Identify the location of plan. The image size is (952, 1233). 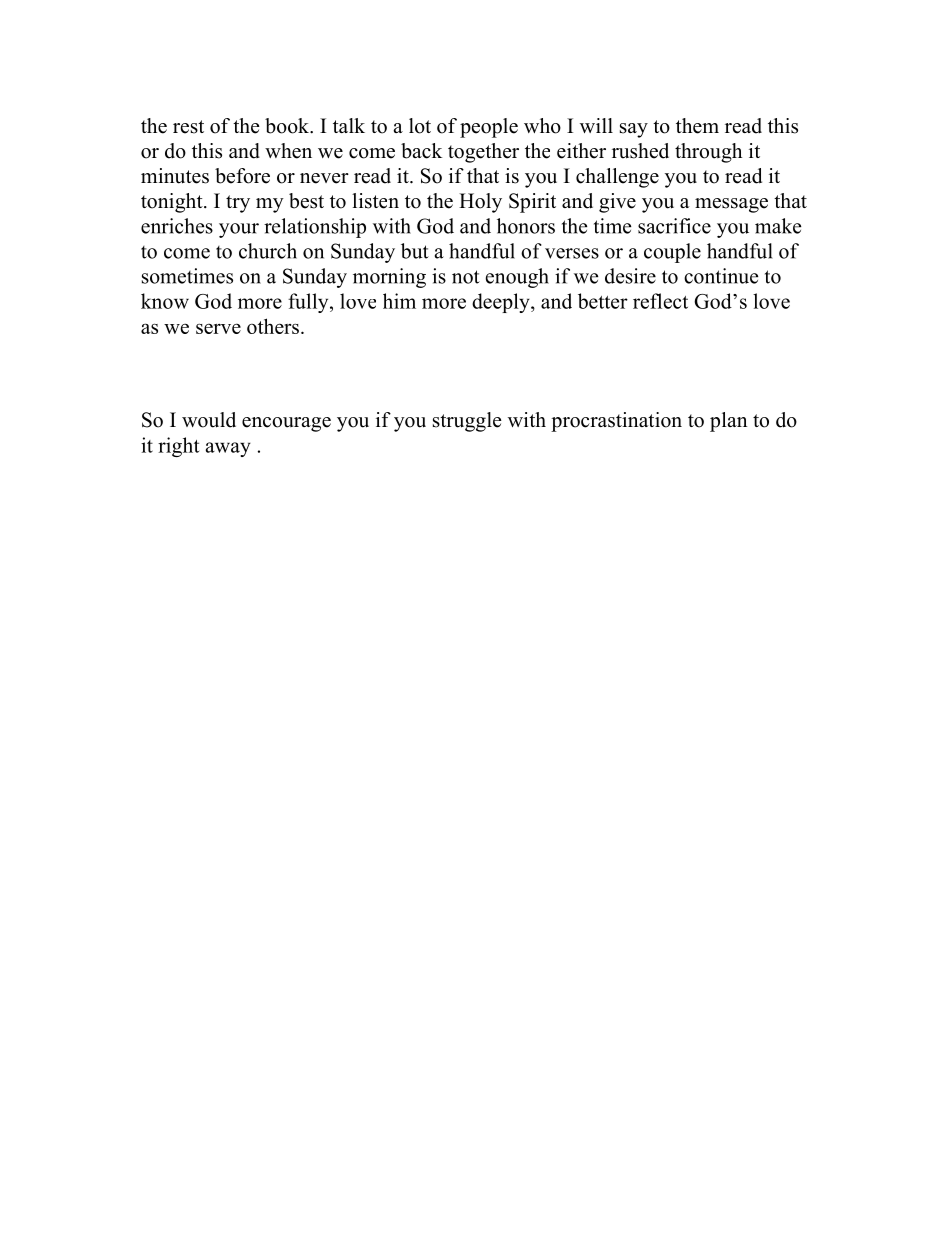
(728, 422).
